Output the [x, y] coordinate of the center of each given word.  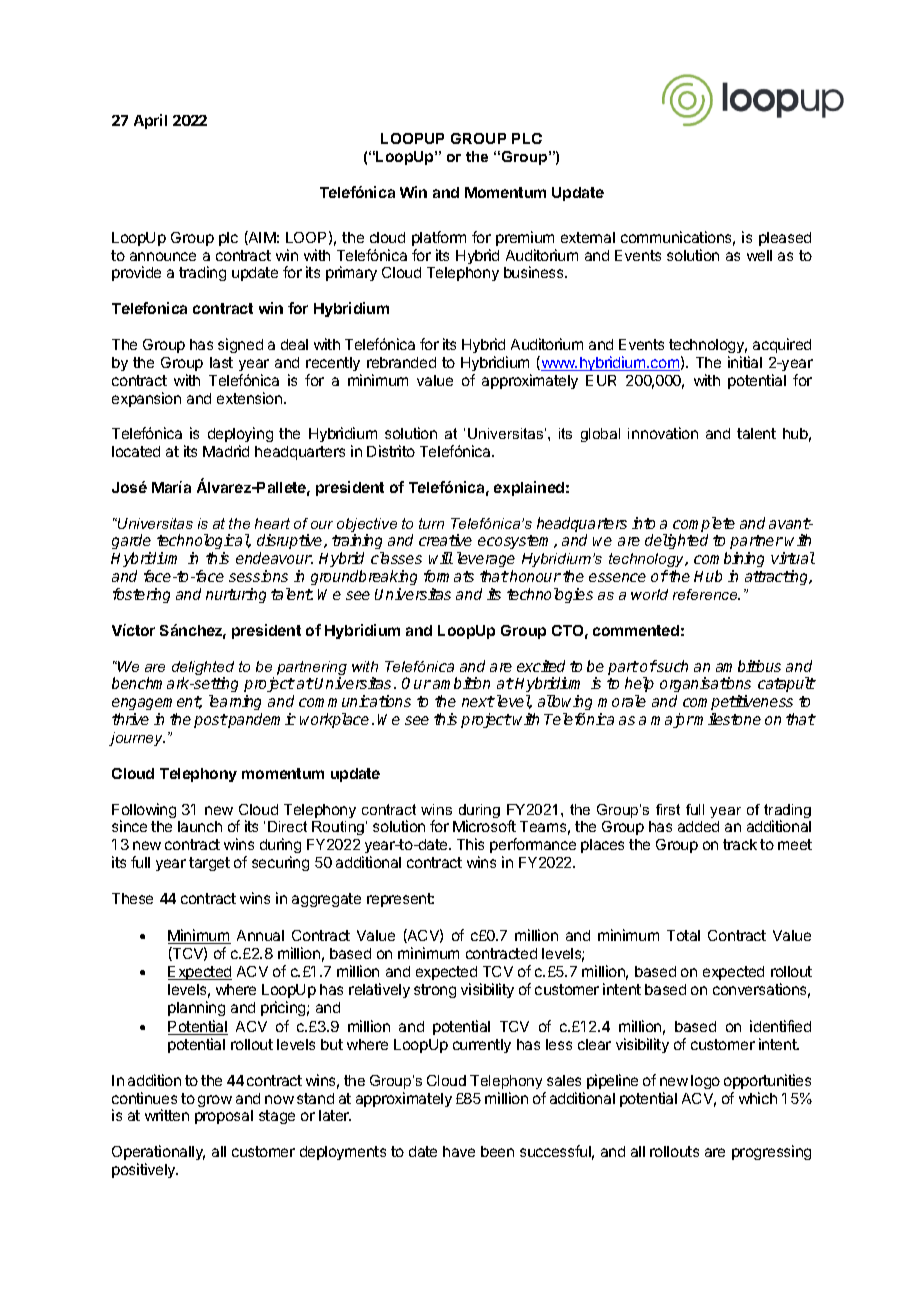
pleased [785, 239]
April [150, 121]
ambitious [748, 666]
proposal [224, 1117]
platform [439, 238]
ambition [461, 683]
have [459, 1151]
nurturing [236, 595]
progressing [771, 1152]
